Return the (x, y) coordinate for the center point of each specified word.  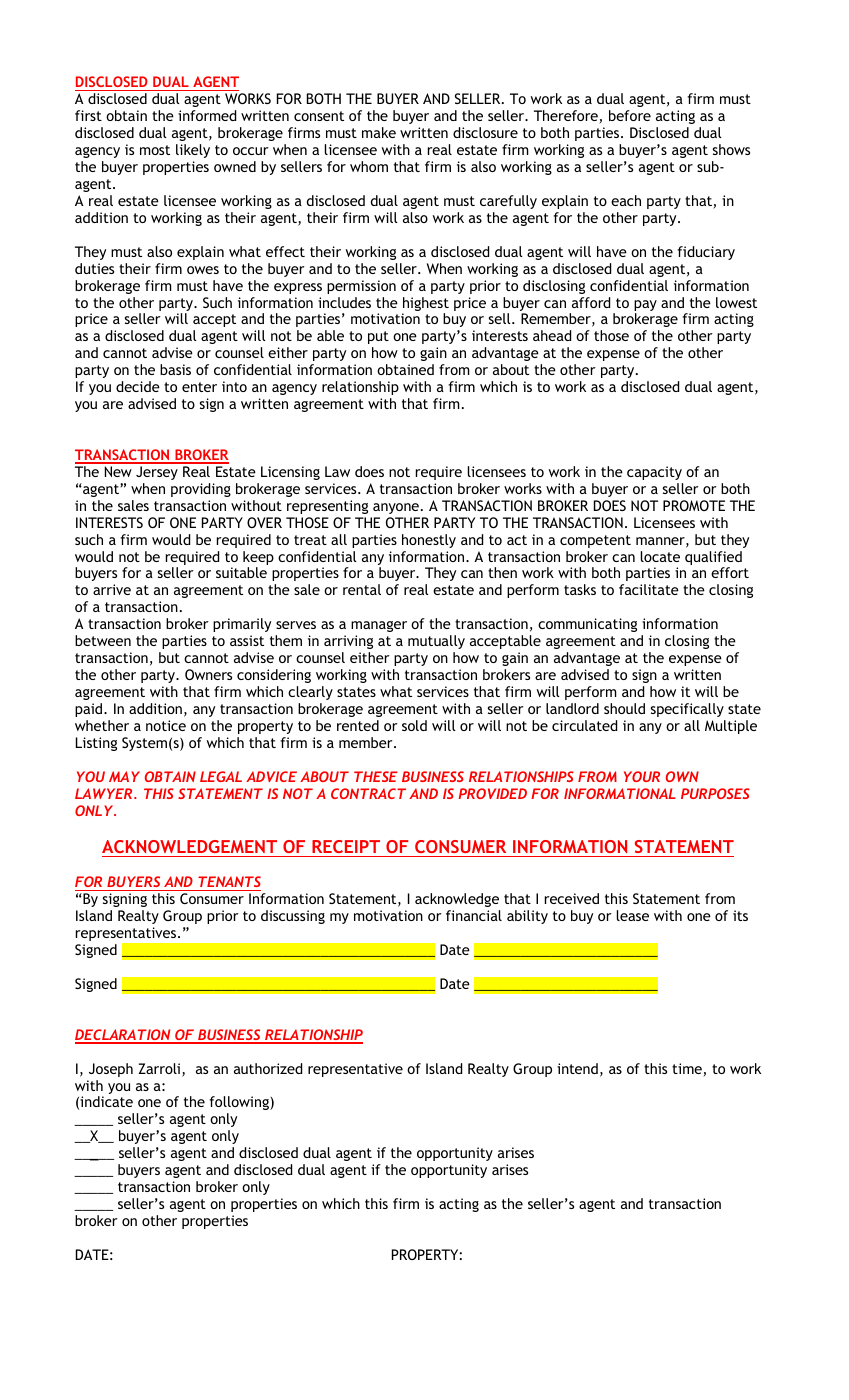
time (688, 1070)
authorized (268, 1068)
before (630, 115)
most (155, 150)
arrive (112, 589)
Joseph (111, 1070)
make (379, 132)
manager (379, 626)
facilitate (649, 589)
